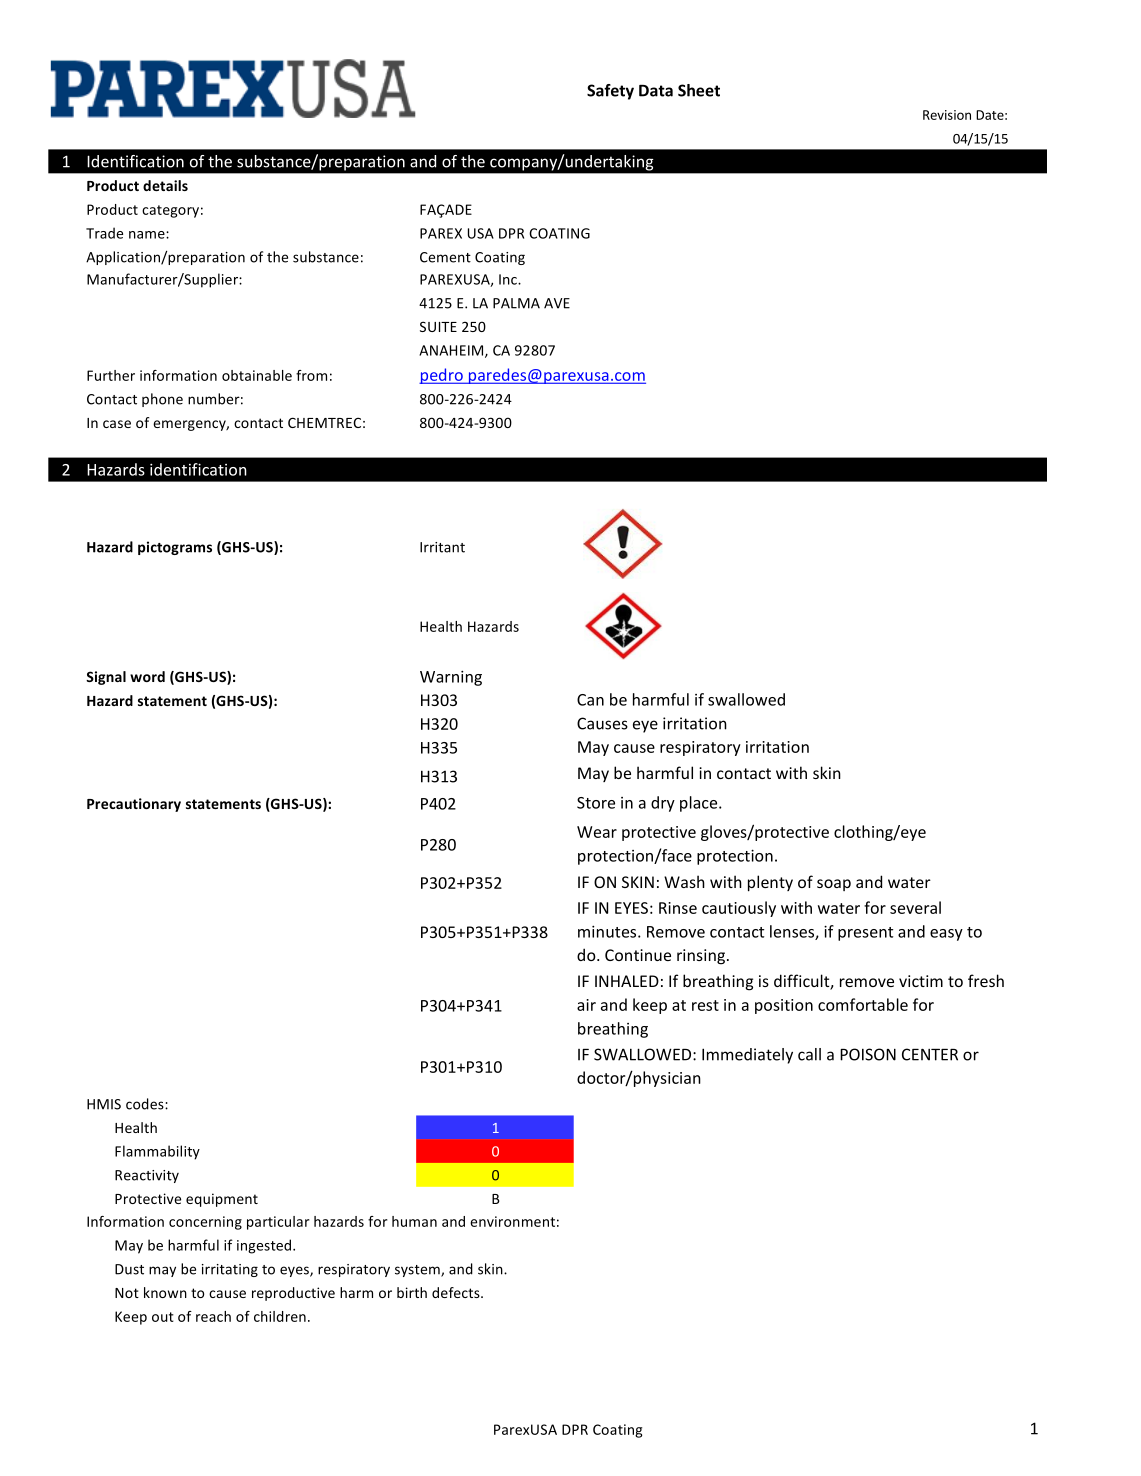 This screenshot has width=1141, height=1476. I want to click on details, so click(165, 185).
